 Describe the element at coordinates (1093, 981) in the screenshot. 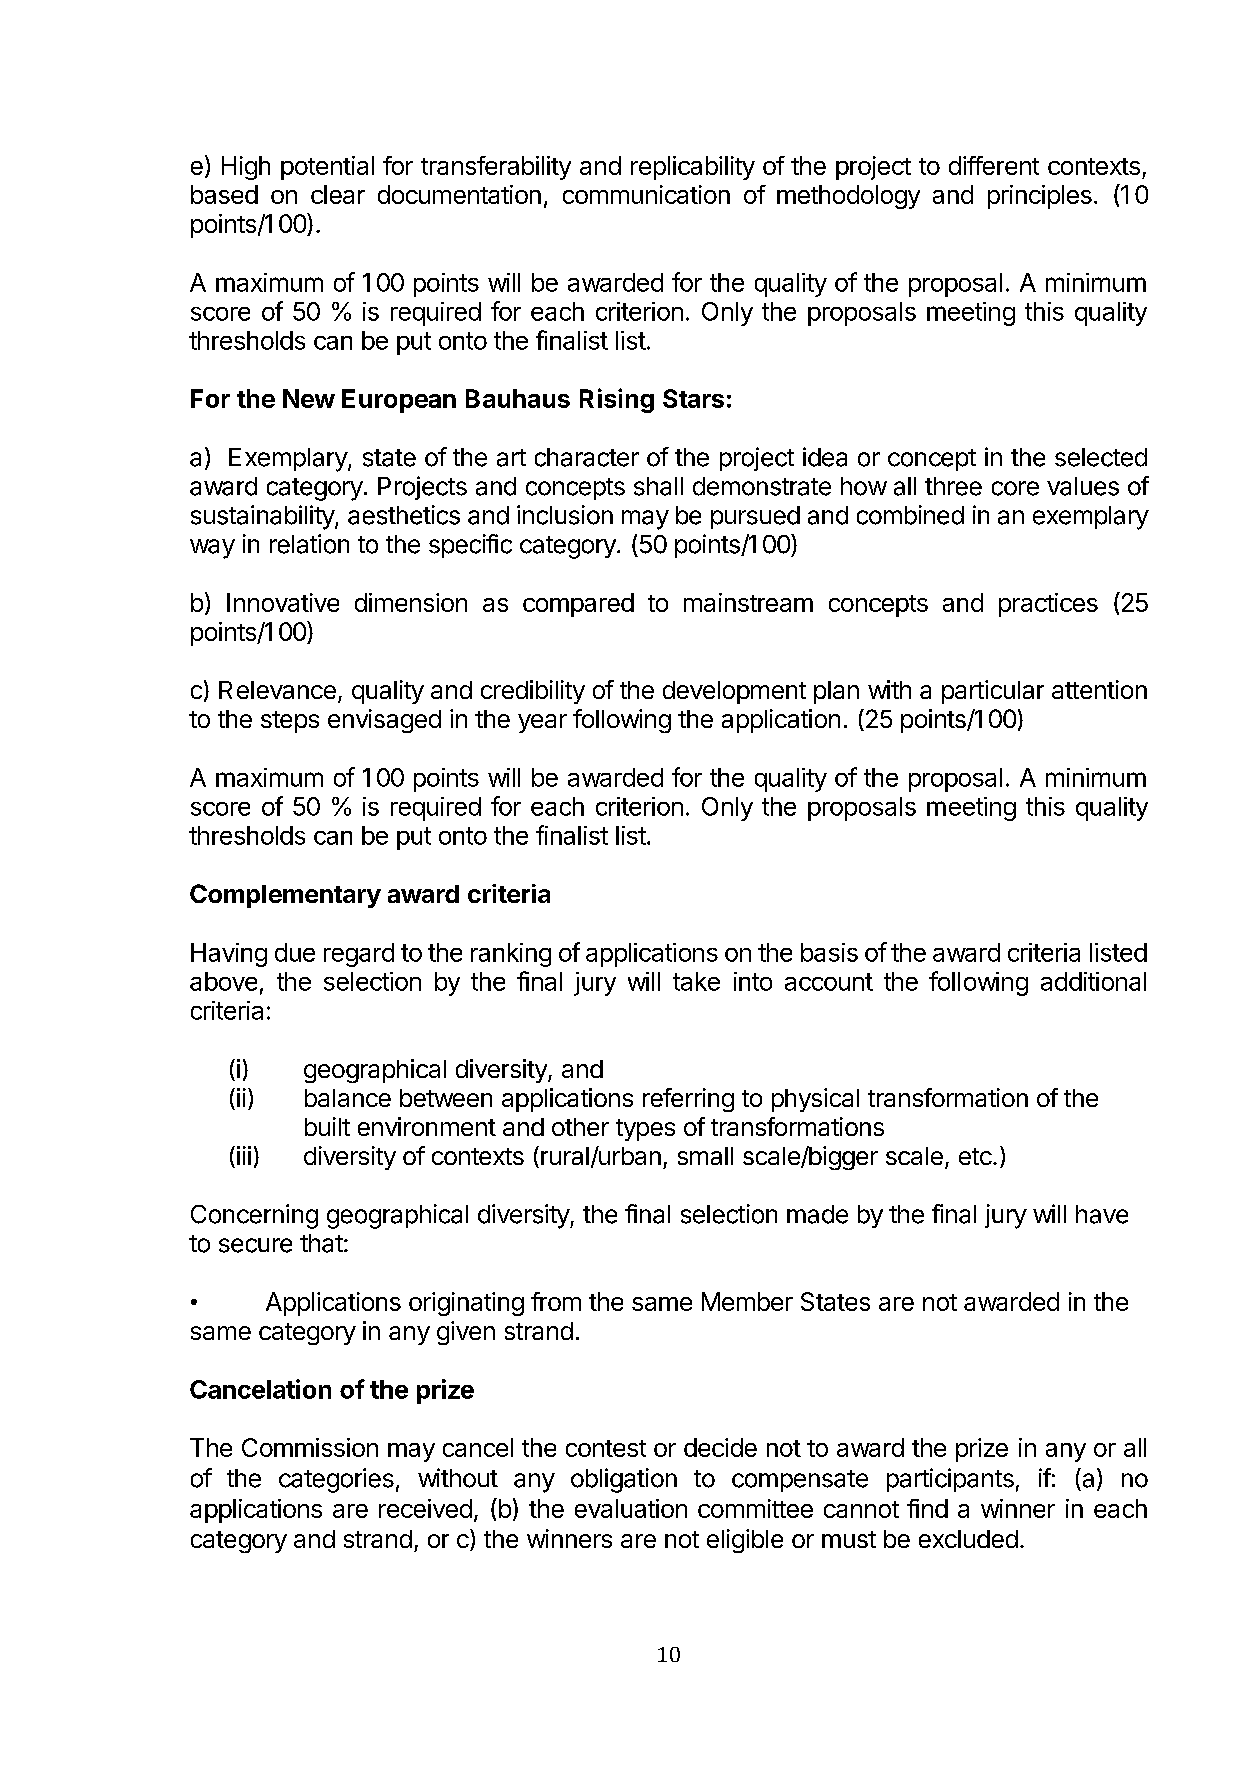

I see `additional` at that location.
